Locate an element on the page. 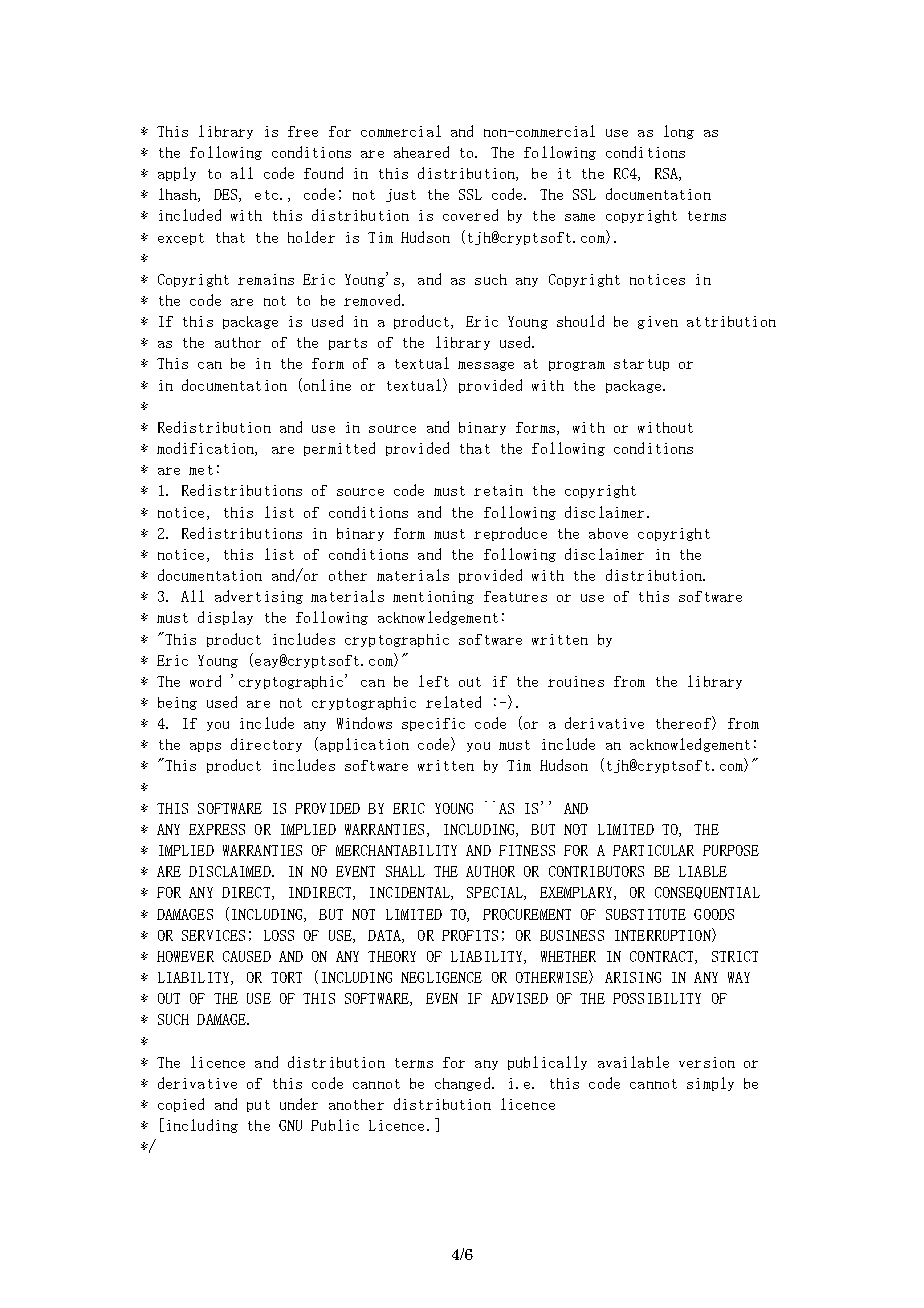 The width and height of the page is (924, 1308). put is located at coordinates (258, 1106).
